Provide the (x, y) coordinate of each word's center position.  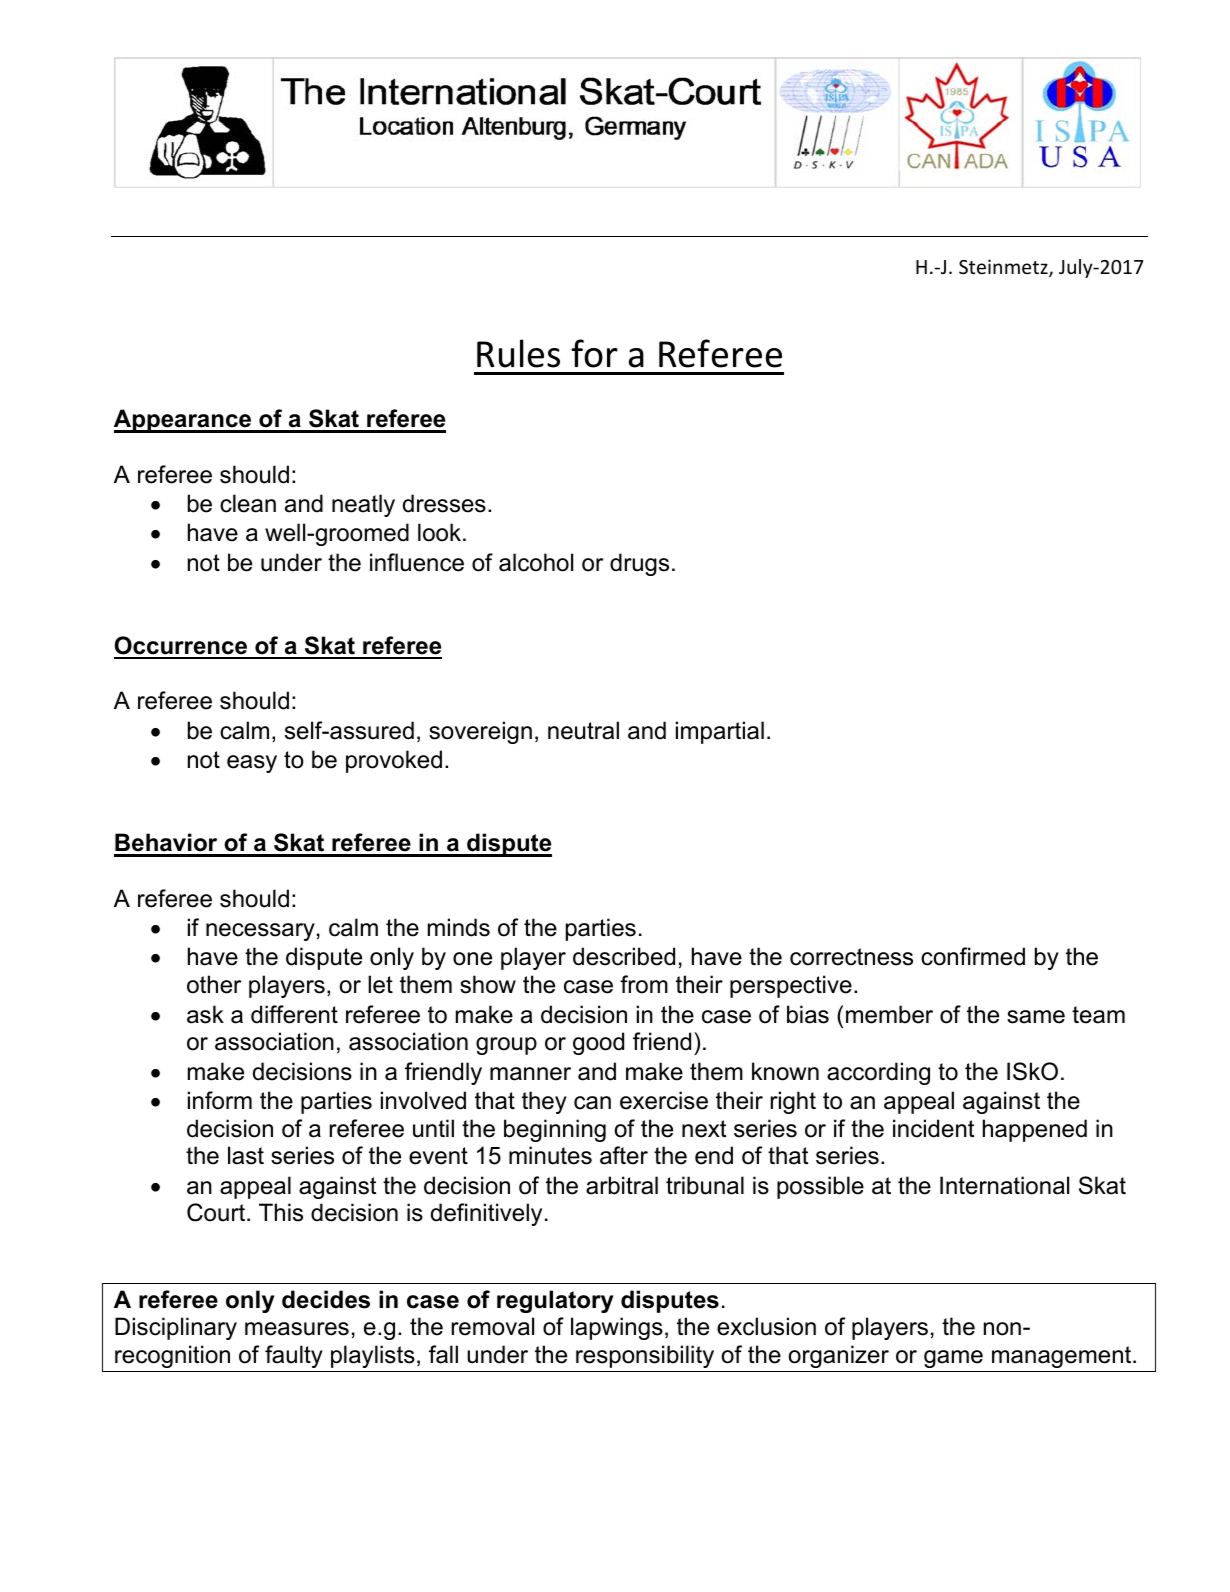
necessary (260, 932)
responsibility (645, 1356)
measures (297, 1329)
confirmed (973, 956)
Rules (518, 353)
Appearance (184, 421)
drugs (639, 564)
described (624, 956)
